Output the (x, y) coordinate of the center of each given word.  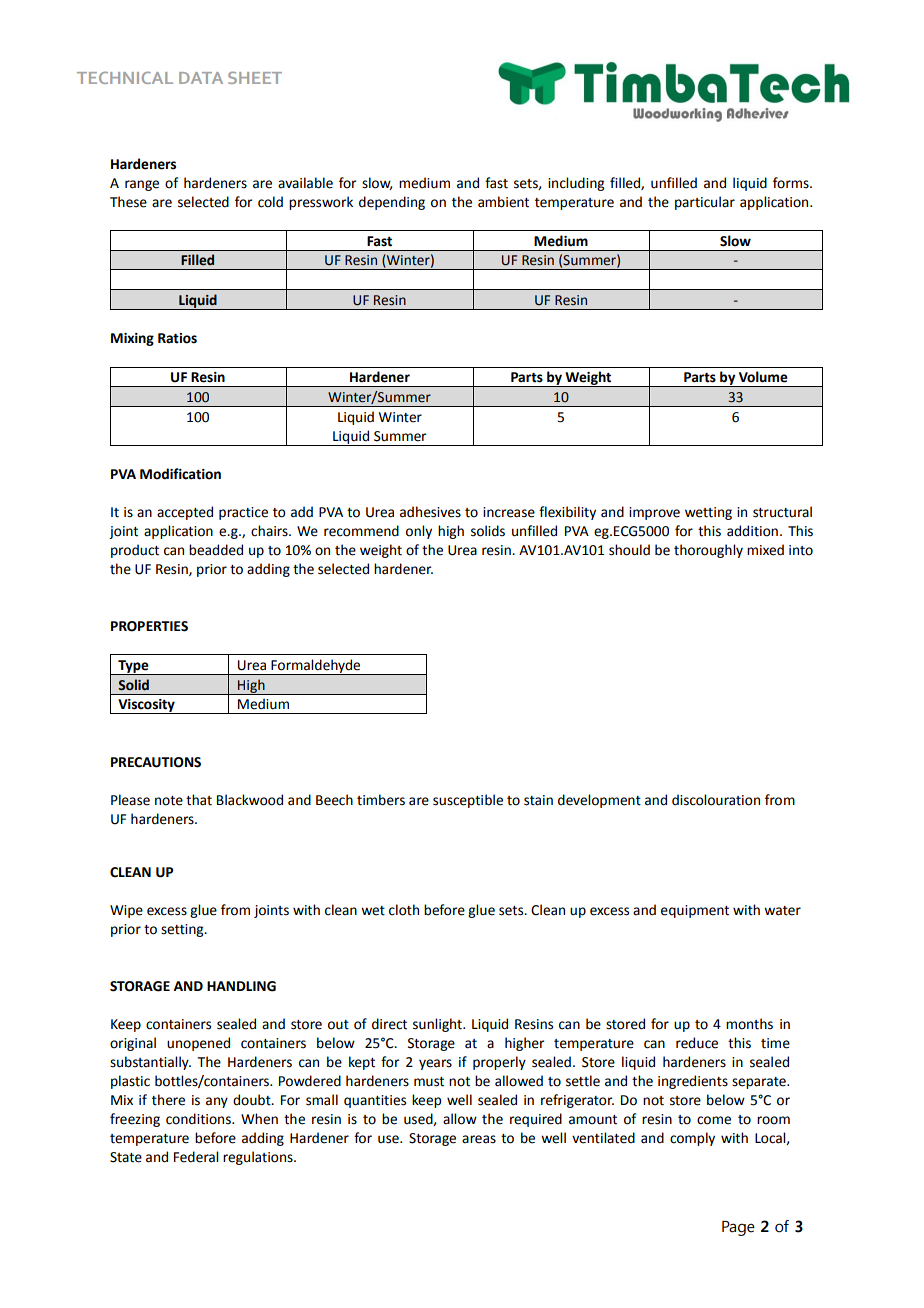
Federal (196, 1157)
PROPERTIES (149, 626)
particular (705, 203)
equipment (695, 911)
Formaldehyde (316, 667)
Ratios (177, 338)
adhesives (430, 512)
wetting (708, 513)
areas (479, 1139)
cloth (404, 910)
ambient (503, 202)
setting (183, 930)
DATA (201, 78)
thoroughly (708, 551)
